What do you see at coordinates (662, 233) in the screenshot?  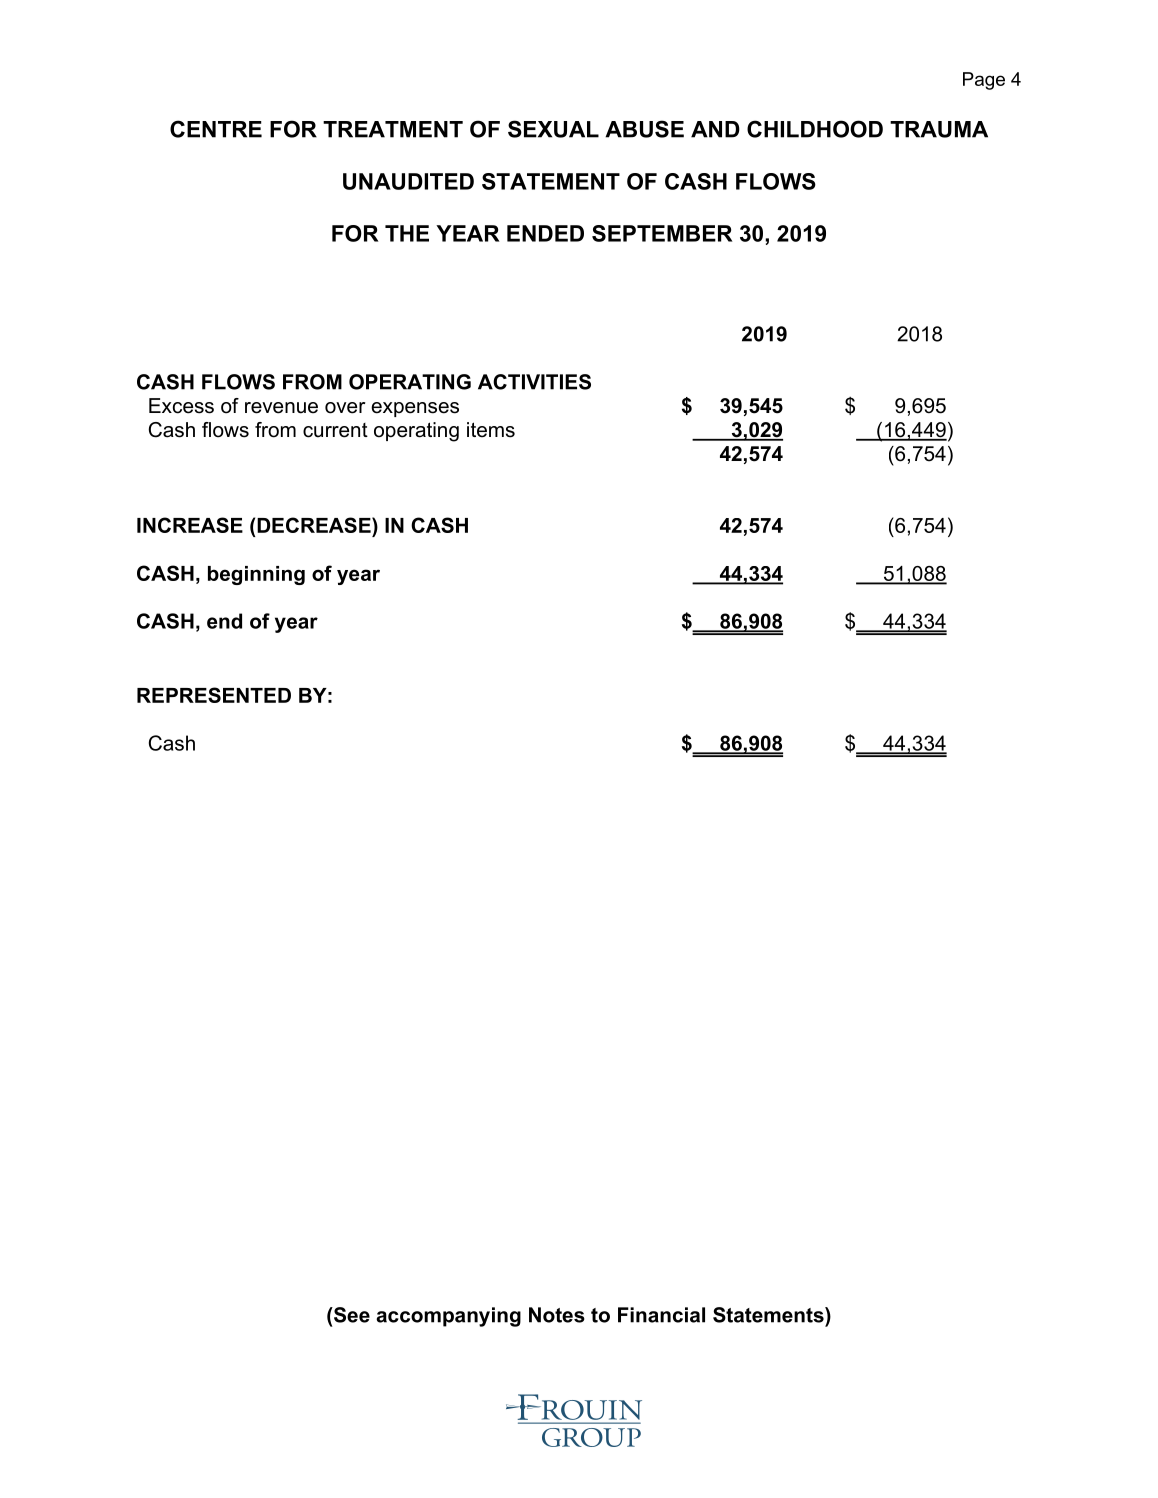 I see `SEPTEMBER` at bounding box center [662, 233].
